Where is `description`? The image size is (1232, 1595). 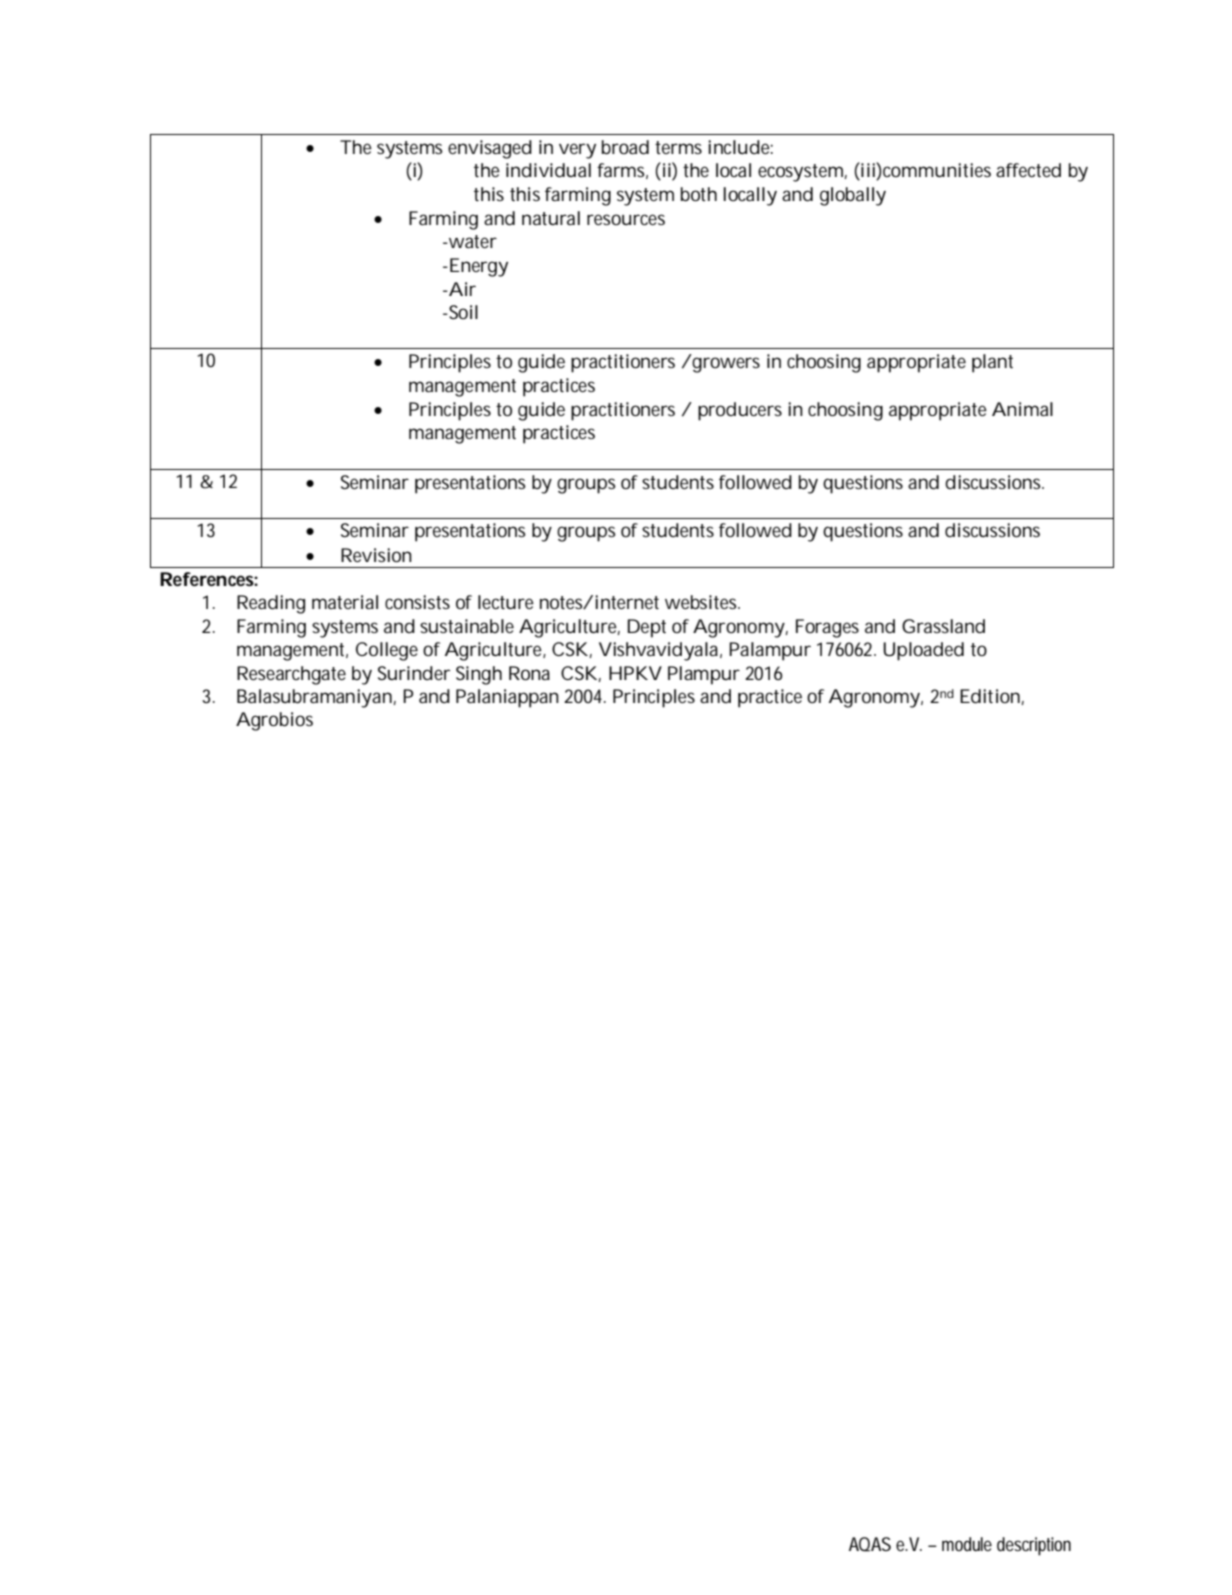 description is located at coordinates (1034, 1546).
